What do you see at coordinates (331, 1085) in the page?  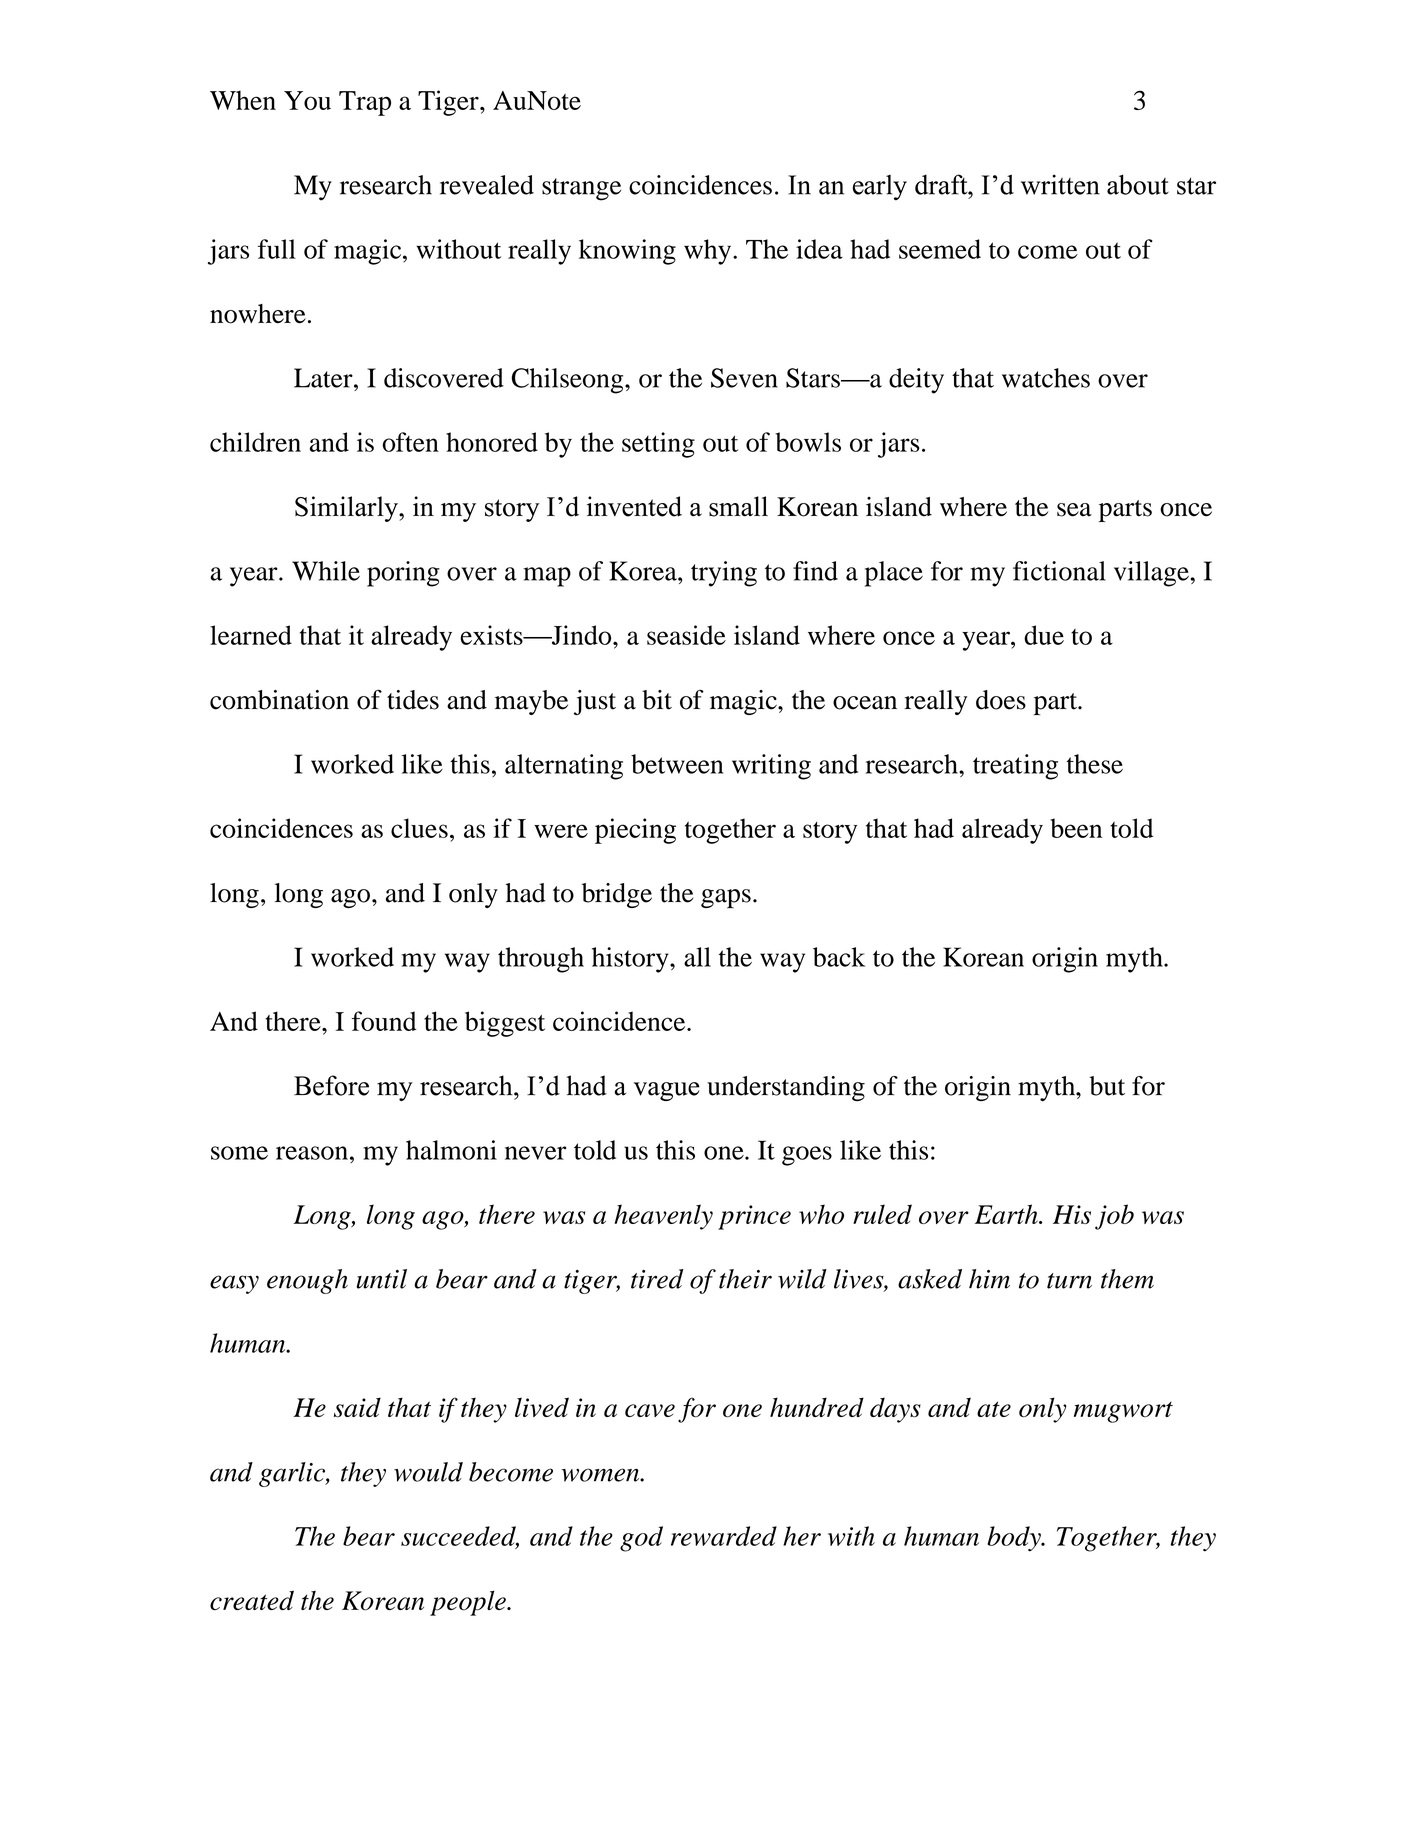 I see `Before` at bounding box center [331, 1085].
